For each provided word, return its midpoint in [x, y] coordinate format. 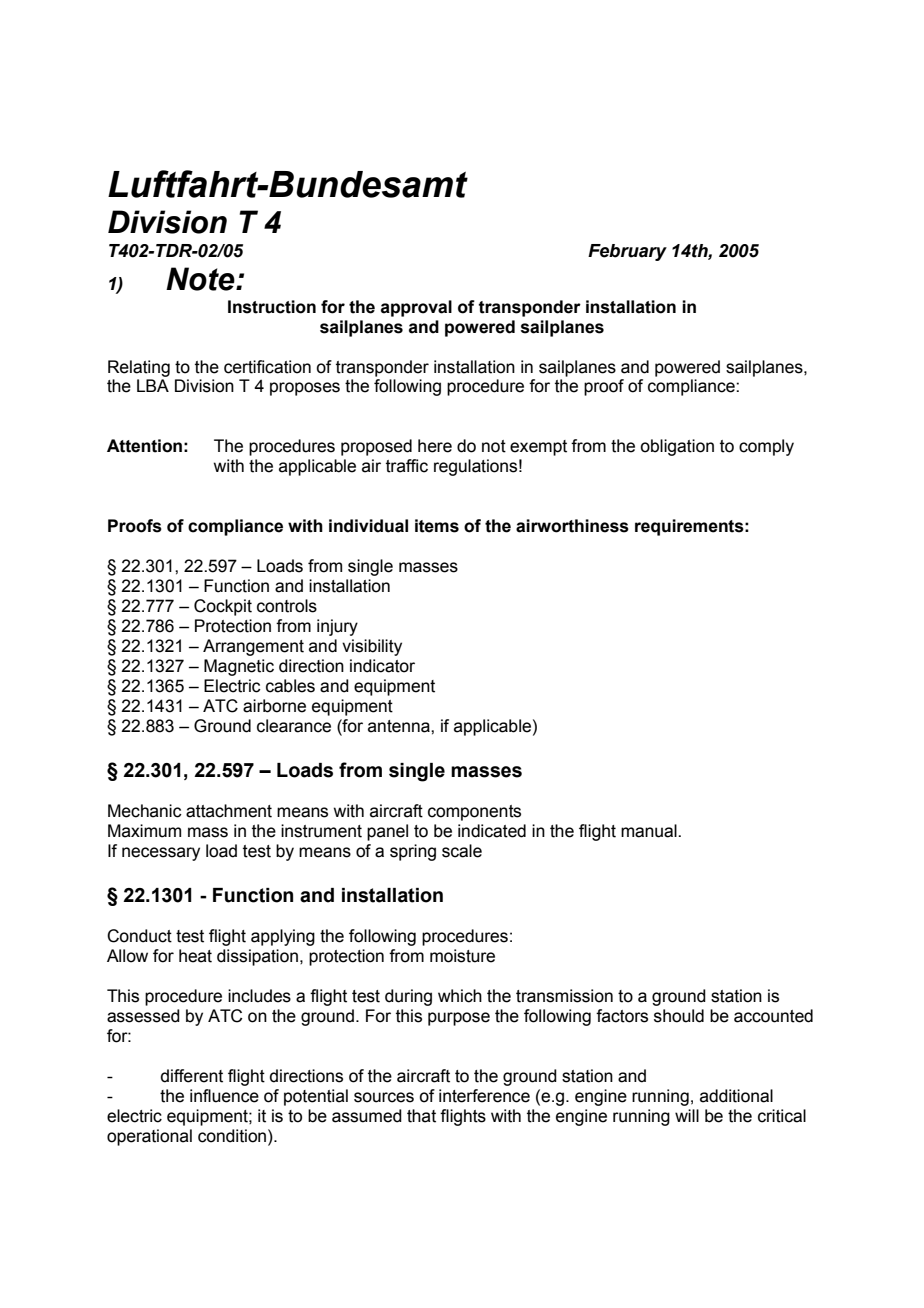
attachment [229, 811]
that [421, 1116]
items [437, 526]
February [627, 252]
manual [650, 831]
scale [462, 851]
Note [201, 279]
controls [287, 606]
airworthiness [572, 526]
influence [224, 1096]
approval [416, 308]
